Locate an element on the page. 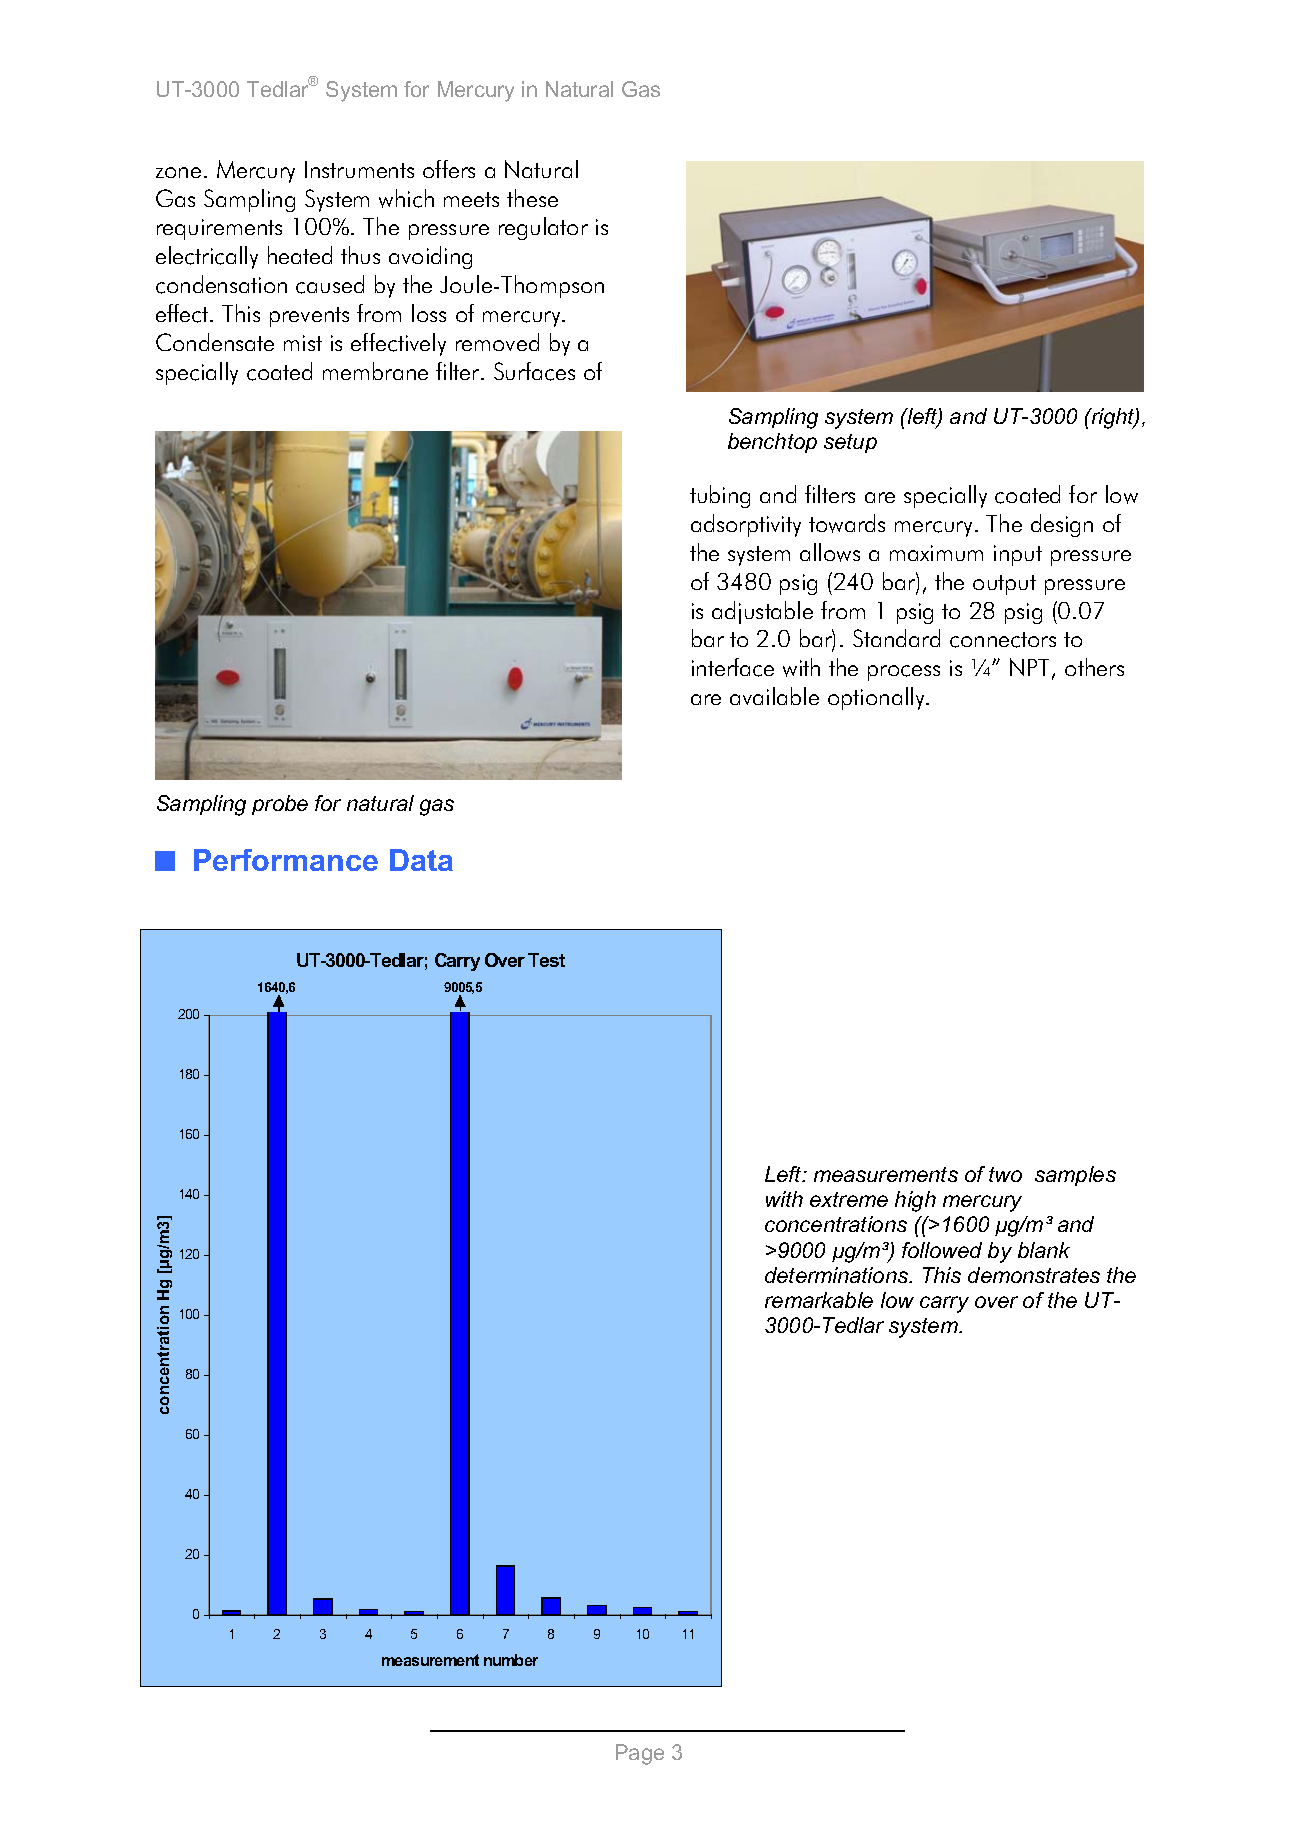  heated is located at coordinates (300, 255).
